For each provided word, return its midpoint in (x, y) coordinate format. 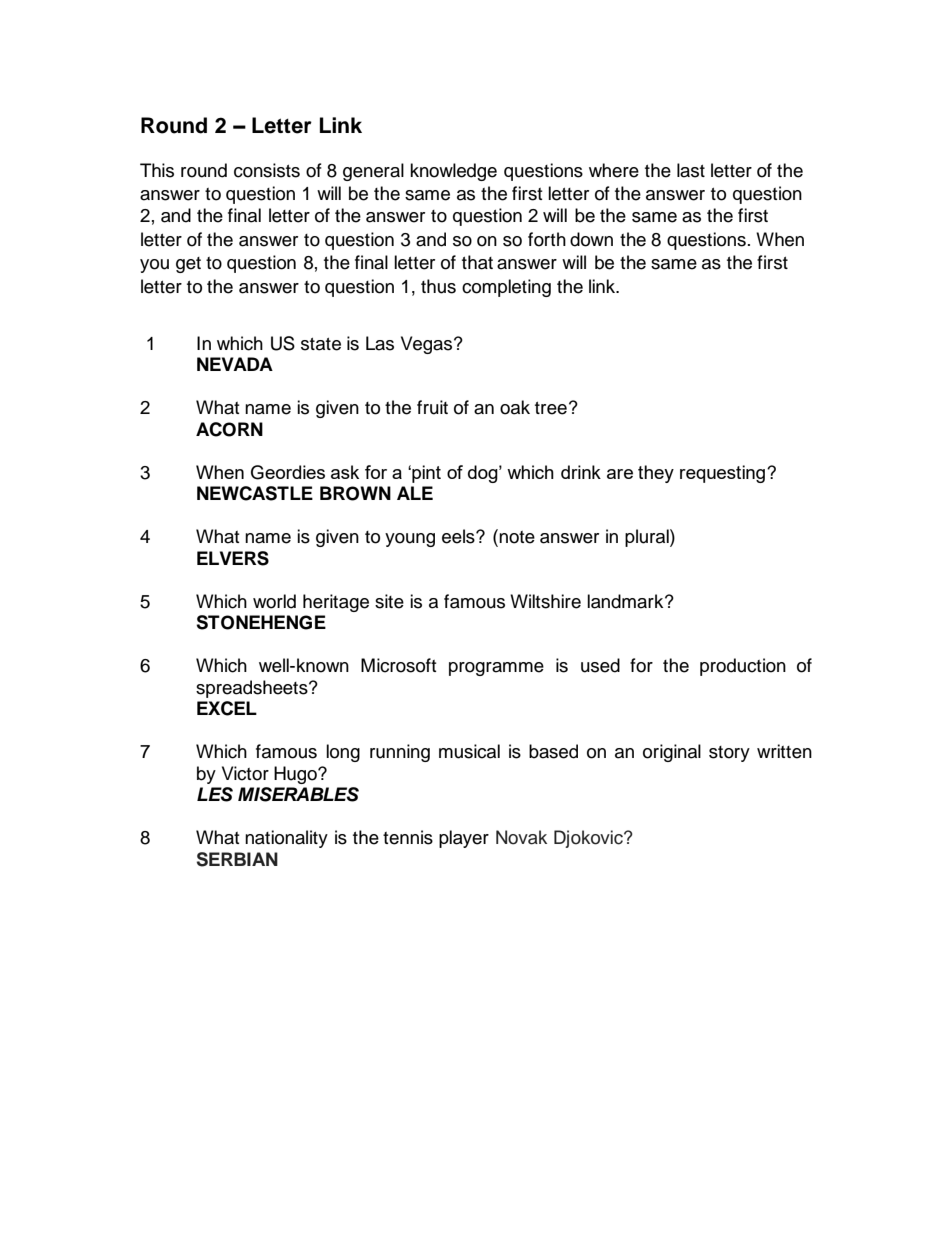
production (743, 667)
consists (267, 170)
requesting (722, 474)
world (274, 601)
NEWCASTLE (255, 493)
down (591, 239)
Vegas (428, 345)
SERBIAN (237, 859)
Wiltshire (545, 601)
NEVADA (235, 364)
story (729, 754)
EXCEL (227, 708)
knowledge (453, 172)
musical (469, 751)
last (691, 170)
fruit (432, 407)
